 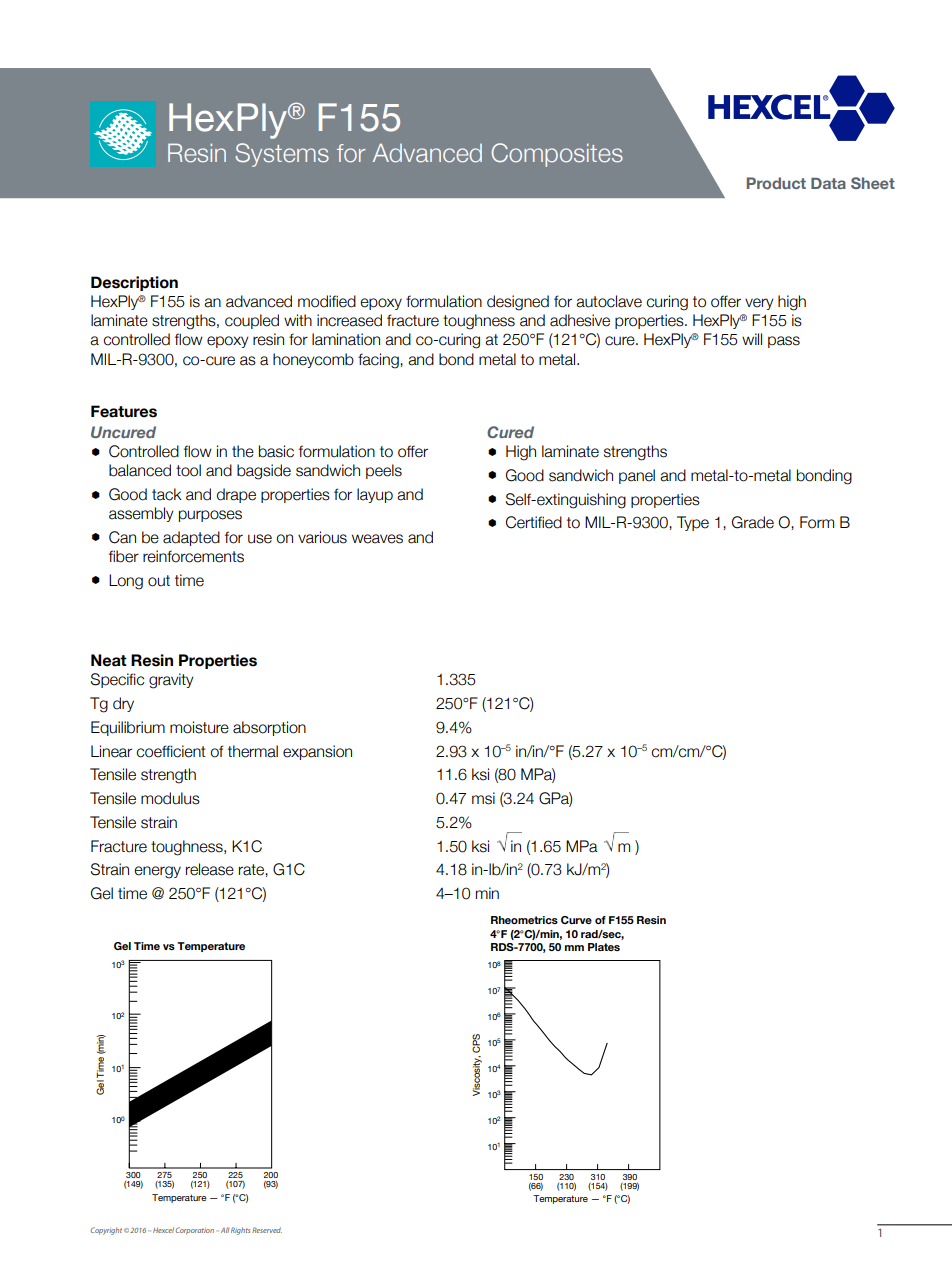 I want to click on Plates, so click(x=604, y=947).
